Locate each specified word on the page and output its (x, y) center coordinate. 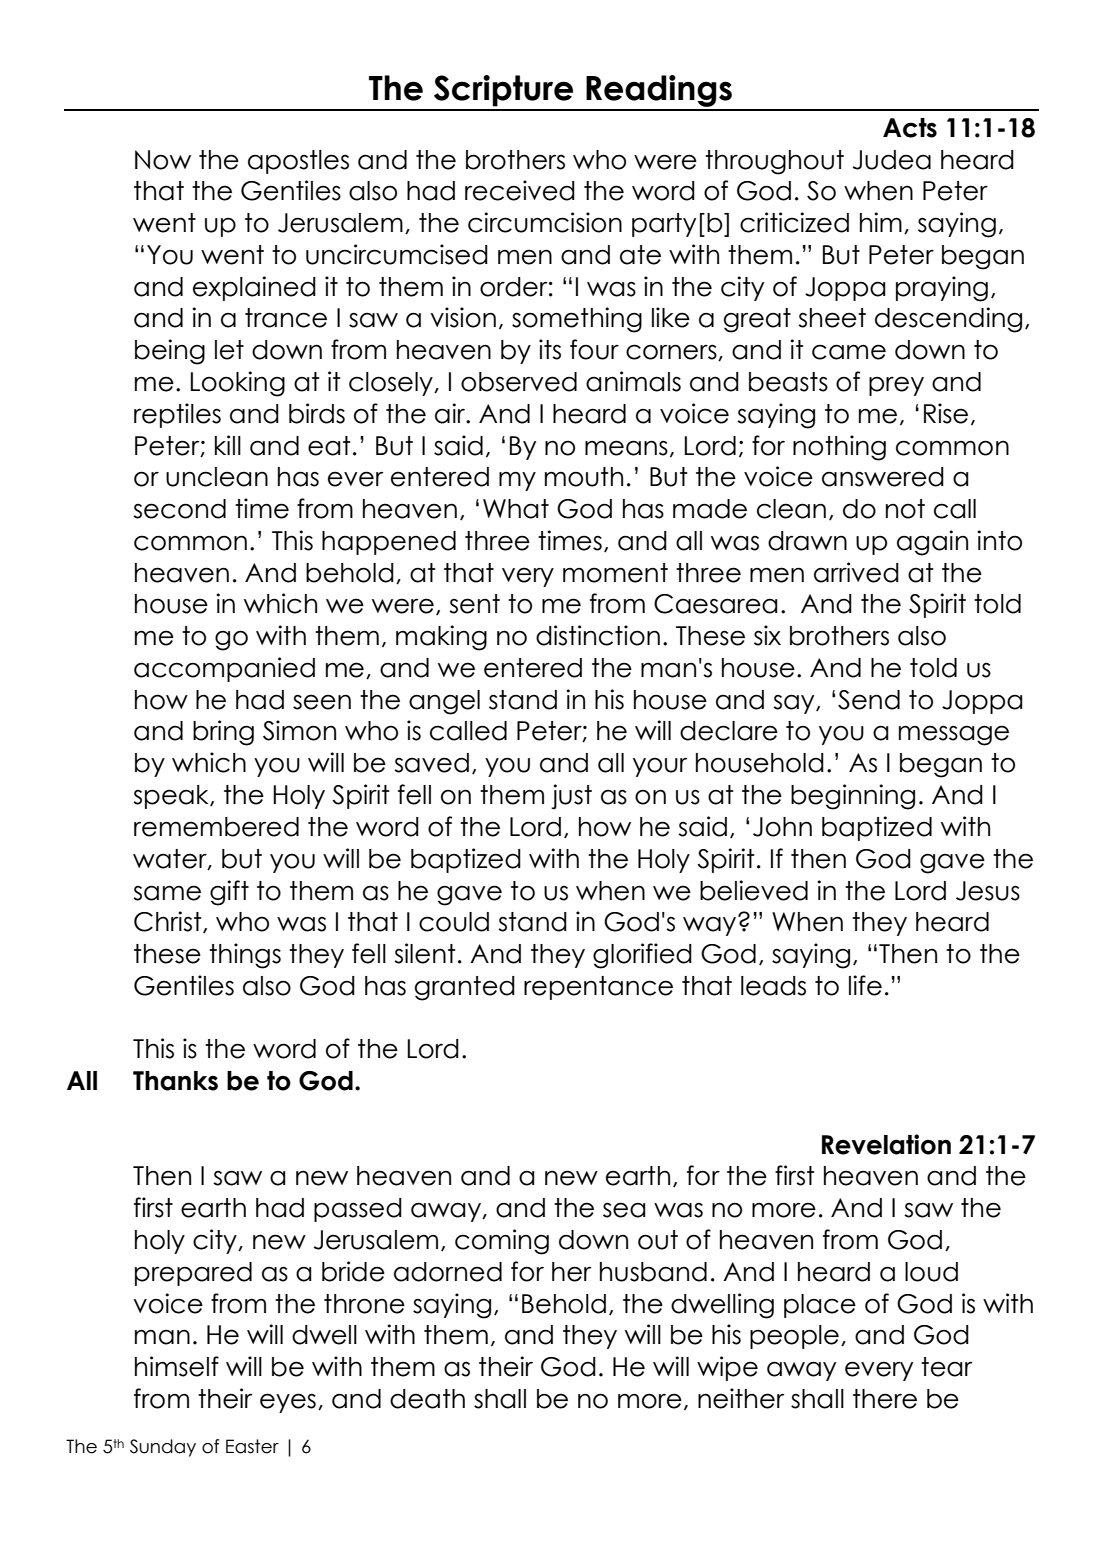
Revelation (886, 1144)
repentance (598, 988)
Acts (910, 128)
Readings (659, 92)
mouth (584, 477)
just (571, 797)
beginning (853, 797)
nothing (839, 448)
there (885, 1399)
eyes (288, 1403)
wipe (727, 1368)
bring (223, 733)
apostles (298, 162)
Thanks (175, 1081)
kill (228, 445)
